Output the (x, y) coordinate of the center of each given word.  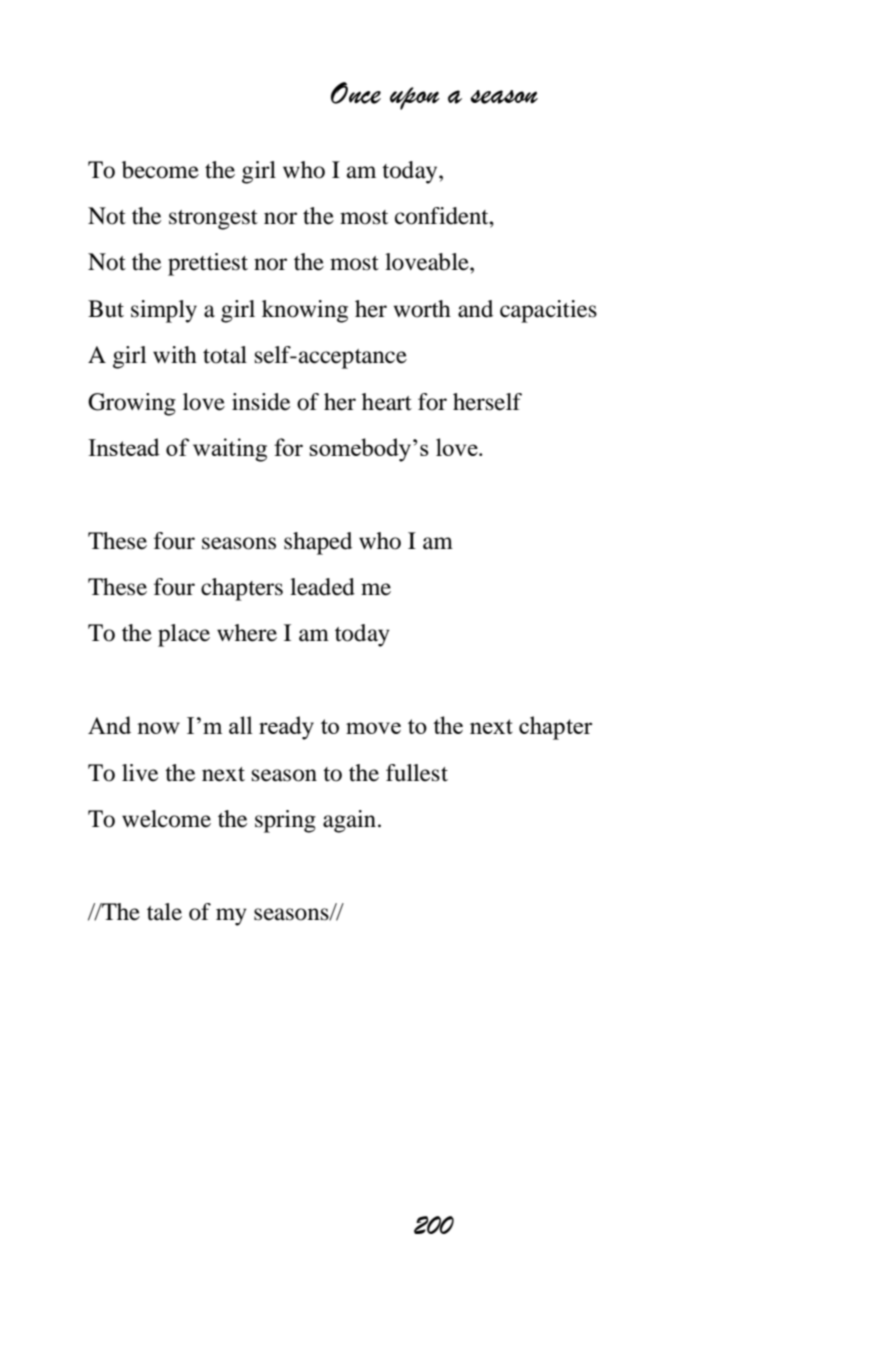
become (160, 170)
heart (387, 402)
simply (164, 311)
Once (356, 93)
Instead (124, 447)
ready (286, 728)
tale (164, 912)
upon (415, 98)
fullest (417, 773)
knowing (305, 311)
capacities (548, 311)
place (184, 635)
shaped (318, 543)
